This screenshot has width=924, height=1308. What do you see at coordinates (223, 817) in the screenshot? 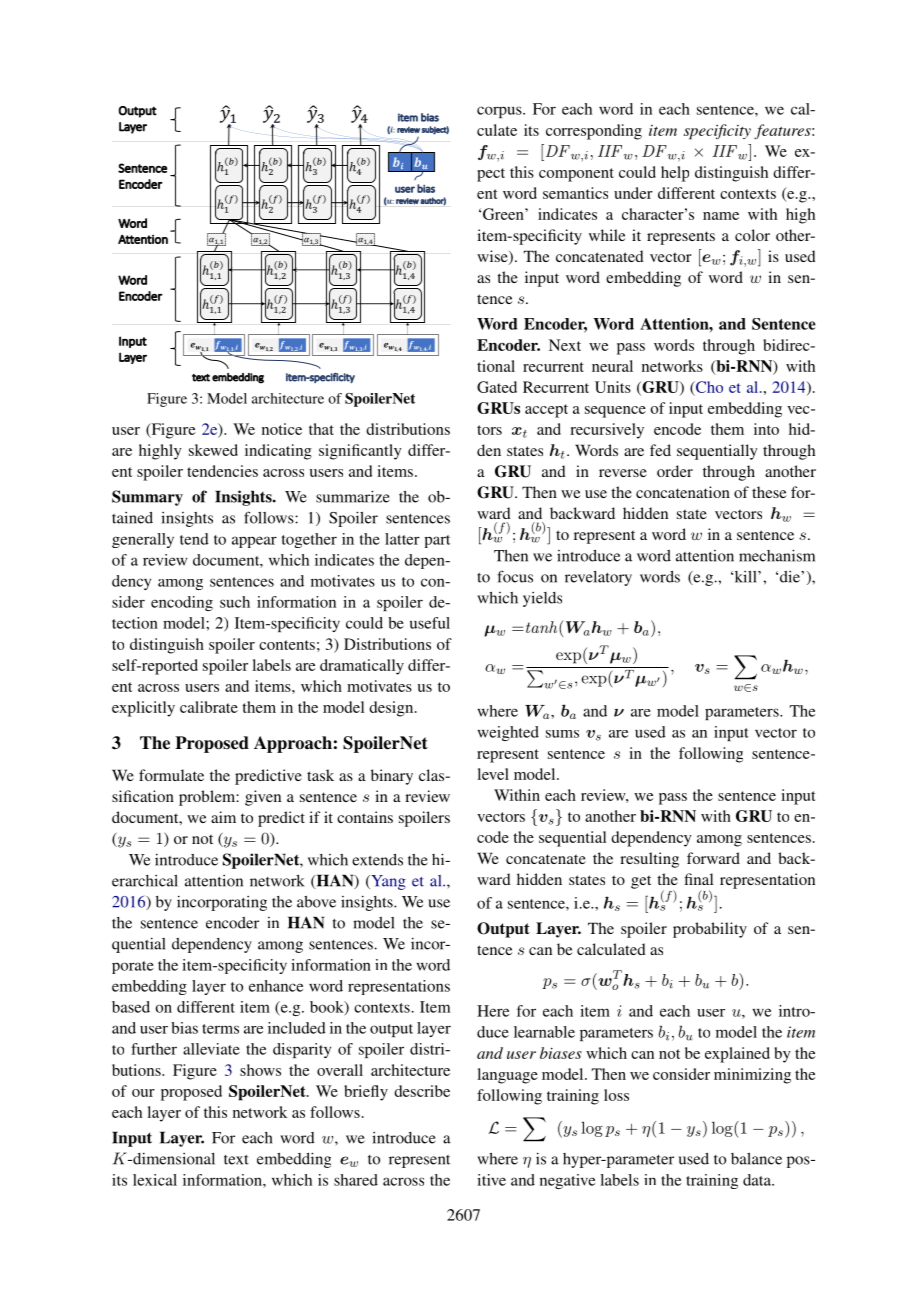
I see `aim` at bounding box center [223, 817].
